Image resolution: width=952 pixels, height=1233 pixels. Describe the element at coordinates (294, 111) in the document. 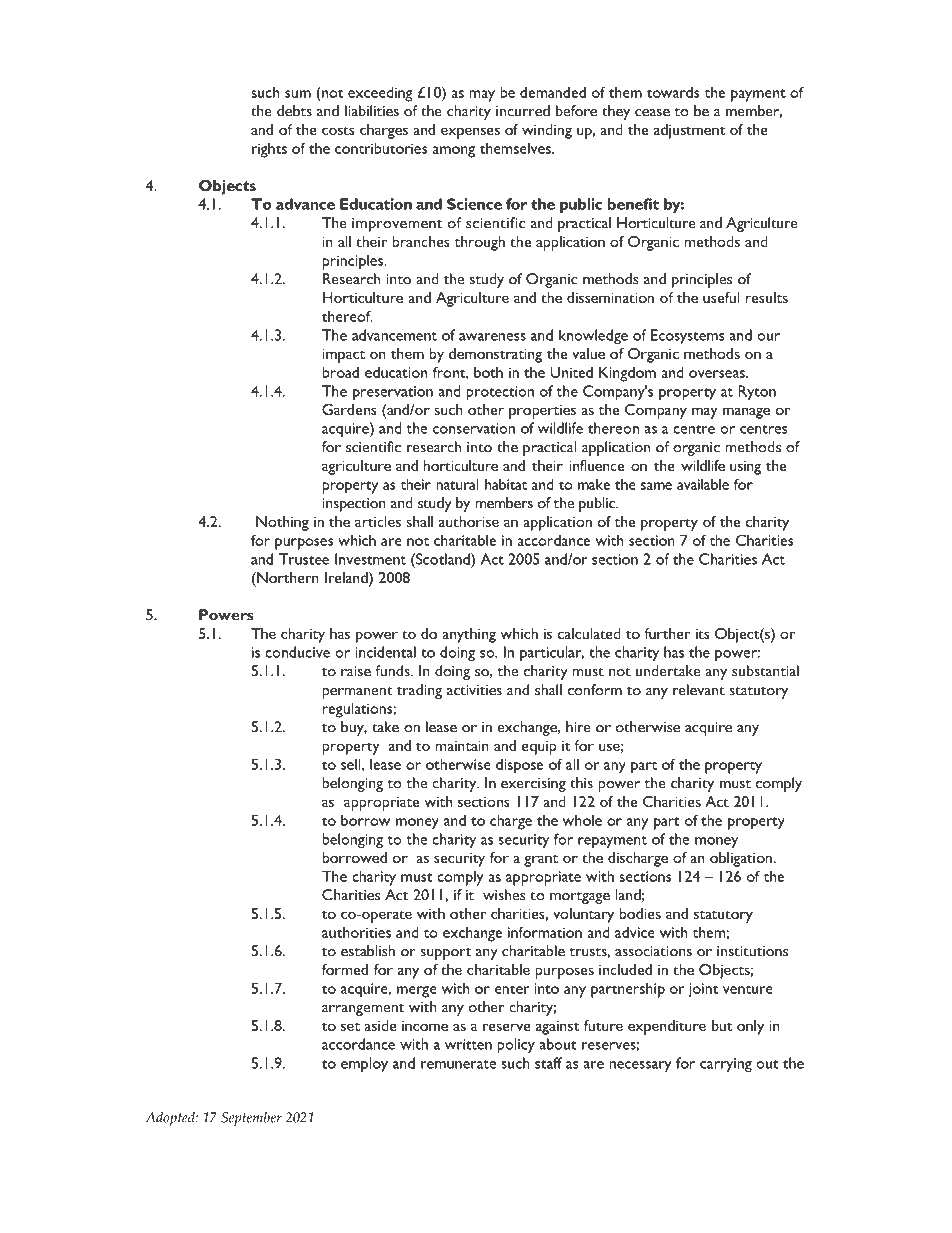

I see `debts` at that location.
